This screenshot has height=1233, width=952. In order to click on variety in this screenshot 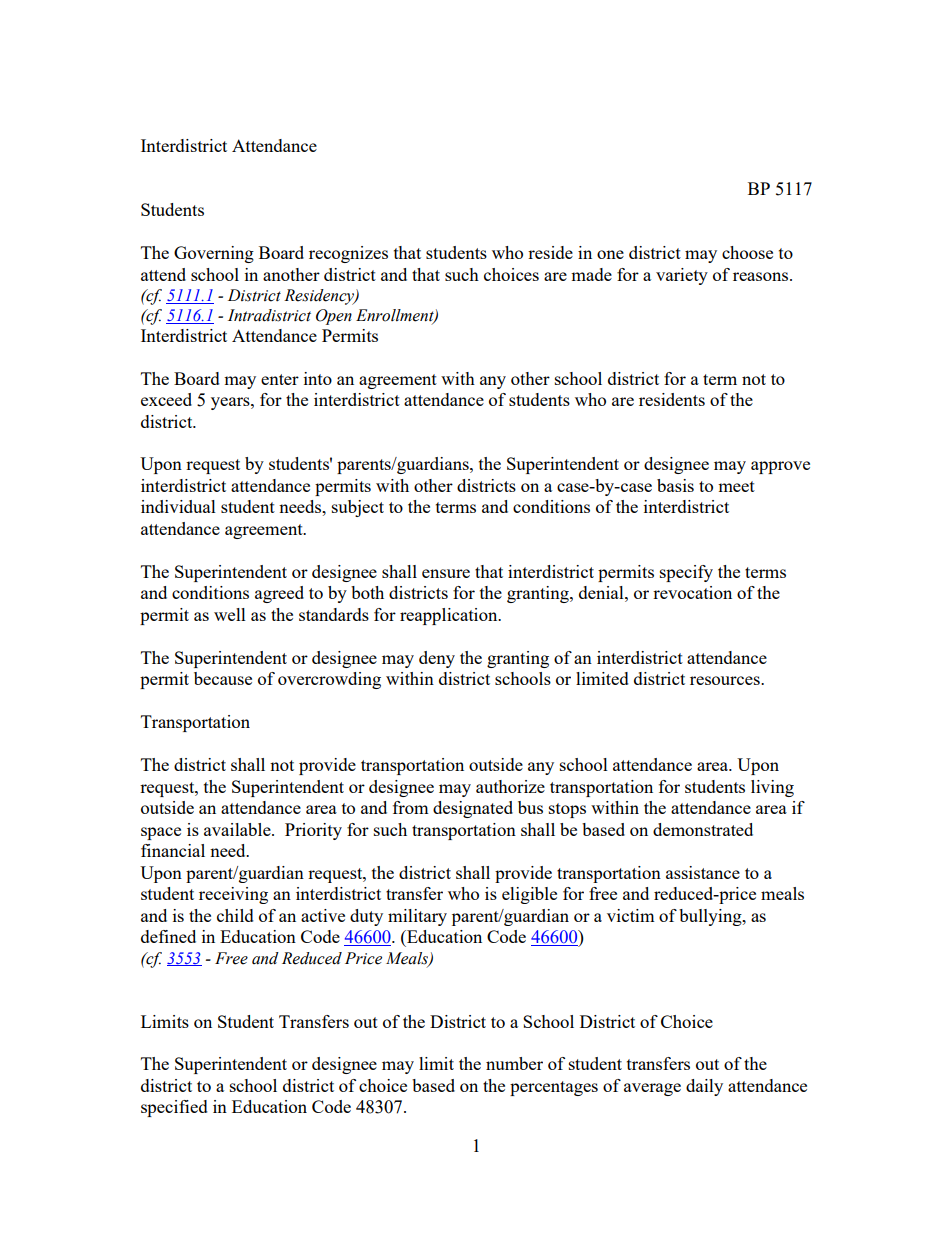, I will do `click(682, 276)`.
